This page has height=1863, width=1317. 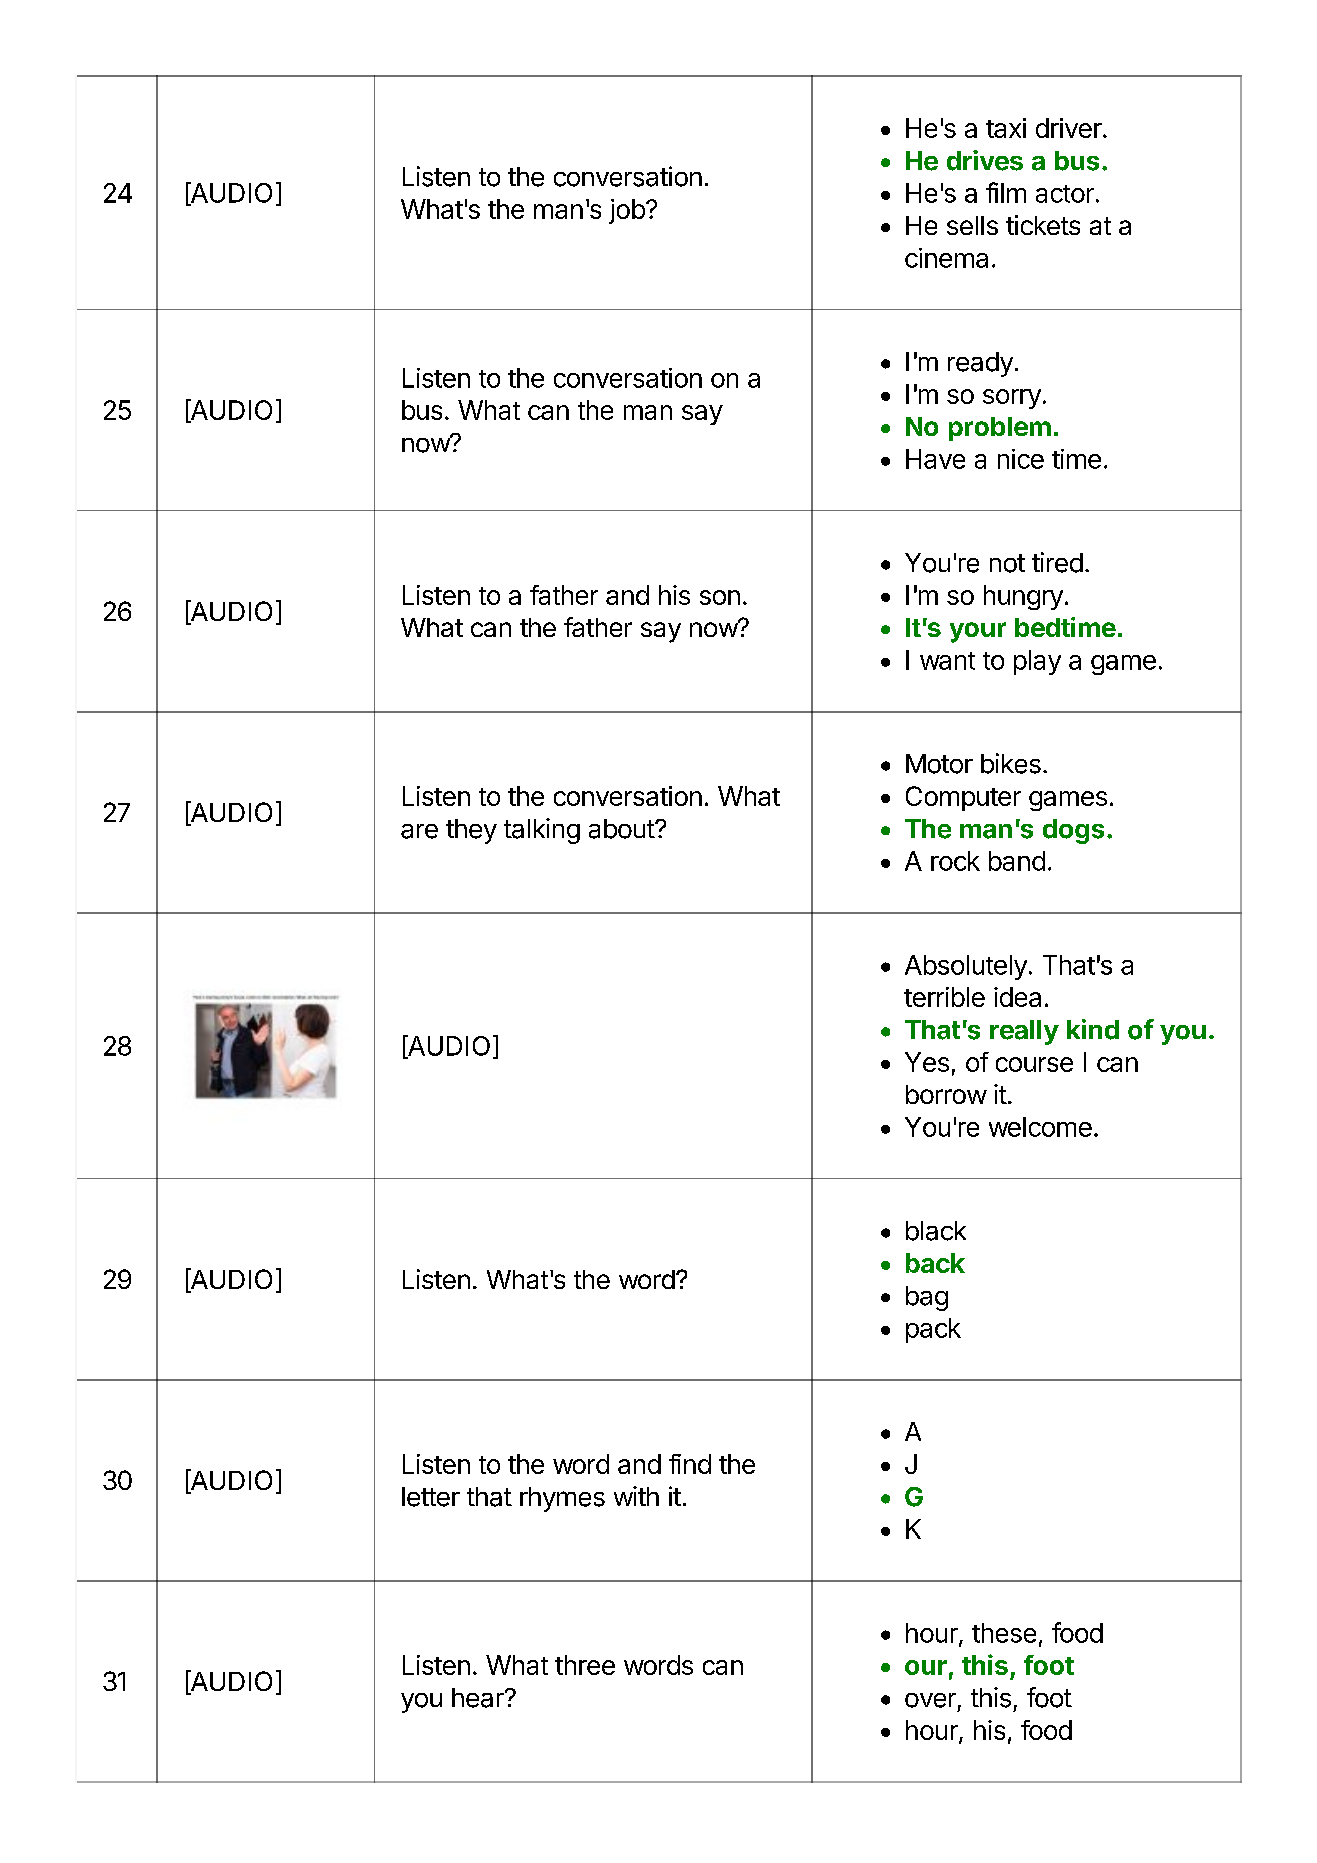 I want to click on pack, so click(x=933, y=1330).
